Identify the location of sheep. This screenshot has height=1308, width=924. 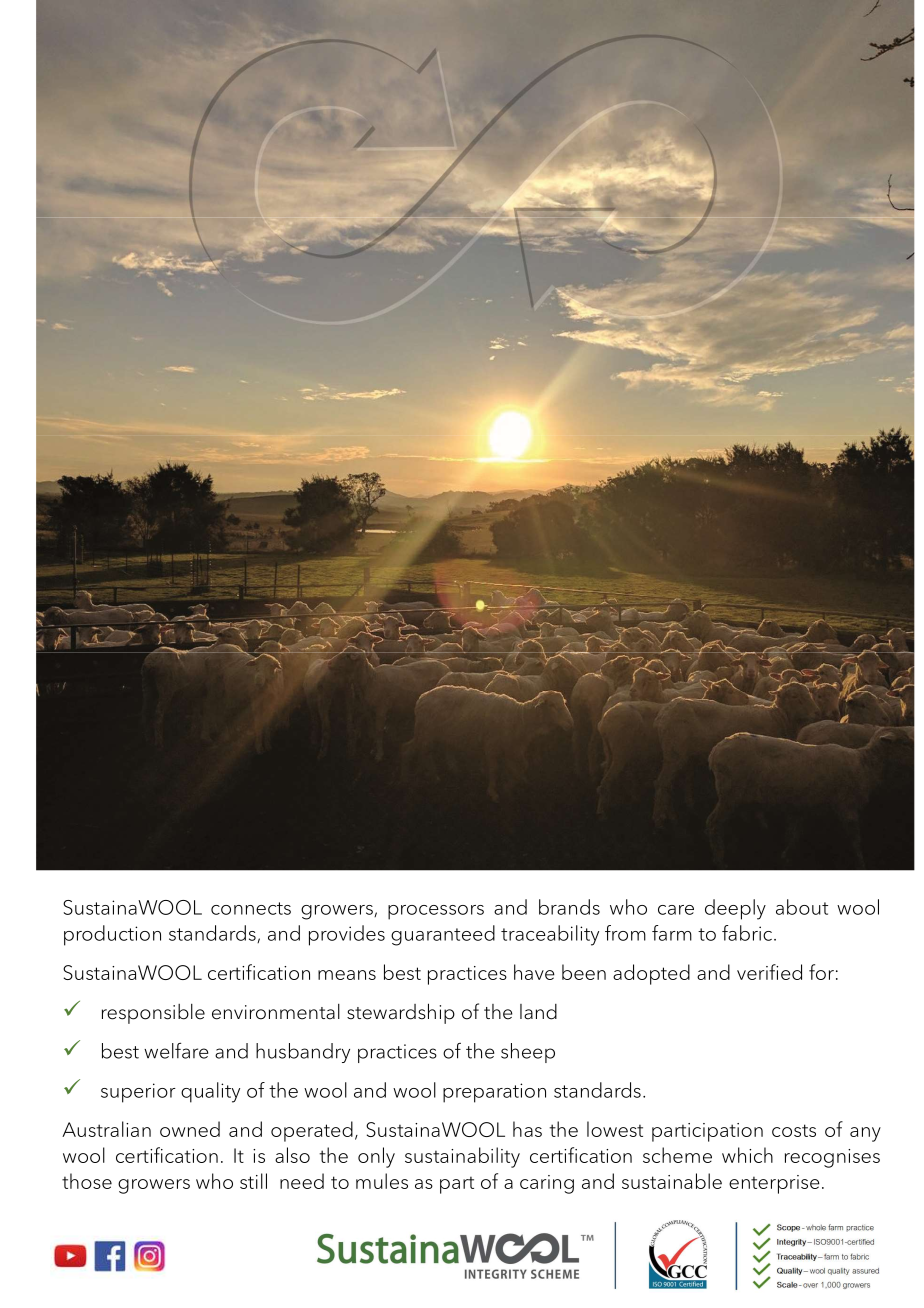
(528, 1053).
